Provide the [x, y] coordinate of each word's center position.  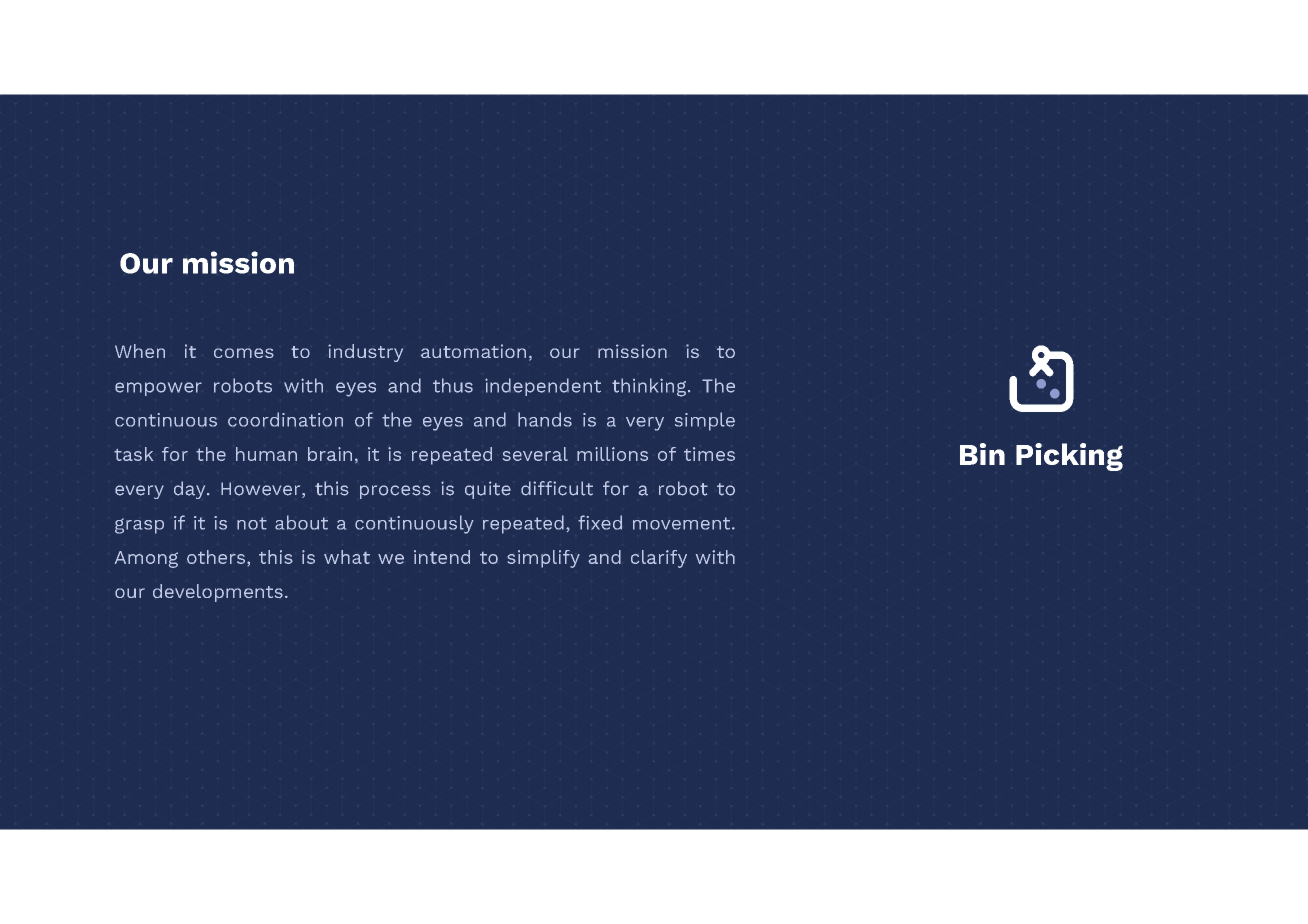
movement [683, 523]
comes [244, 353]
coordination [285, 419]
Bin [982, 454]
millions [612, 454]
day [191, 490]
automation [473, 351]
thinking [650, 387]
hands [545, 419]
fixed [600, 522]
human [266, 454]
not [252, 523]
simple [705, 421]
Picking [1069, 457]
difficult [557, 488]
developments [218, 593]
